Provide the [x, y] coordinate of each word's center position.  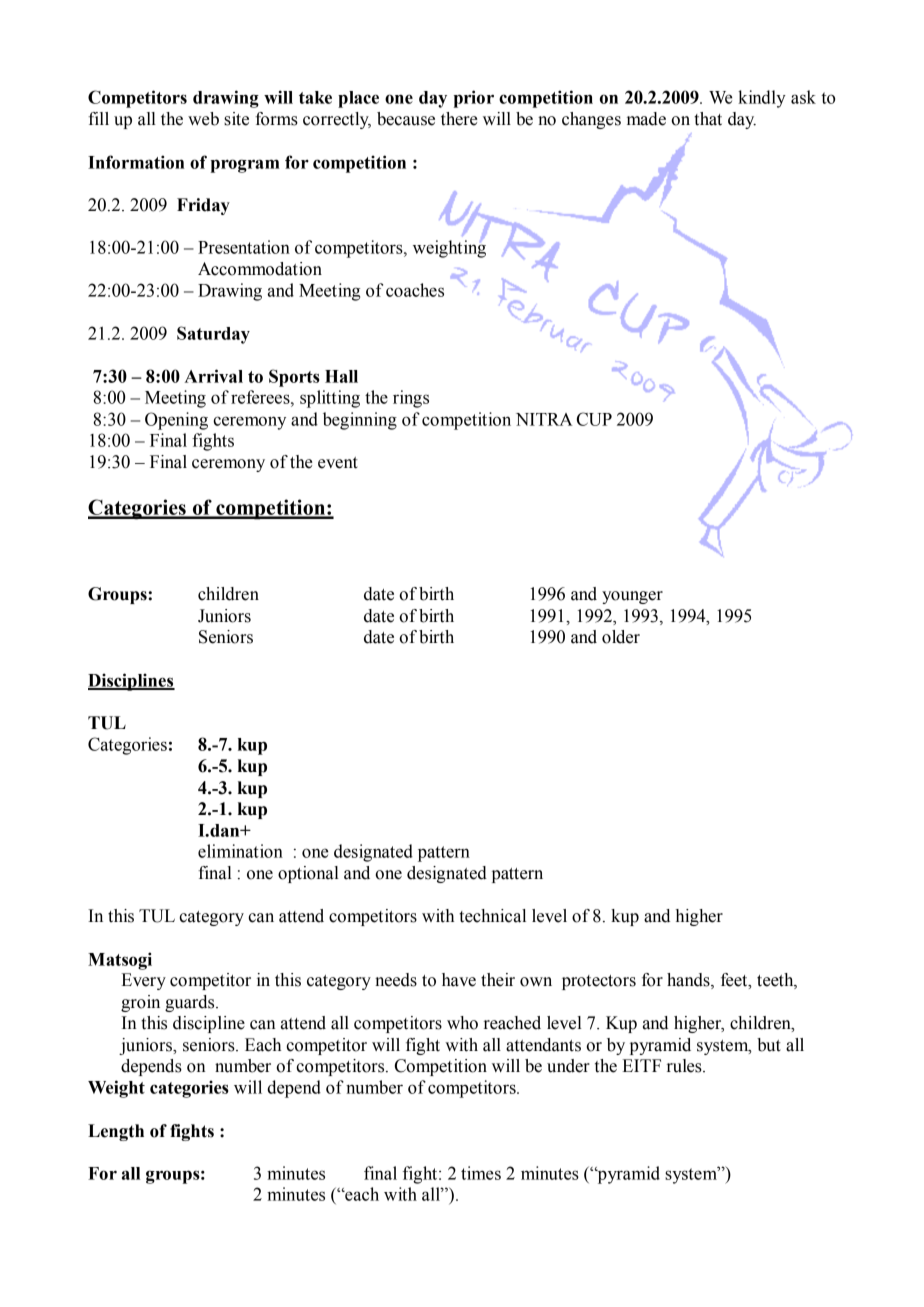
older [621, 637]
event [338, 463]
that [708, 119]
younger [632, 597]
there [459, 119]
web [203, 119]
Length [116, 1132]
